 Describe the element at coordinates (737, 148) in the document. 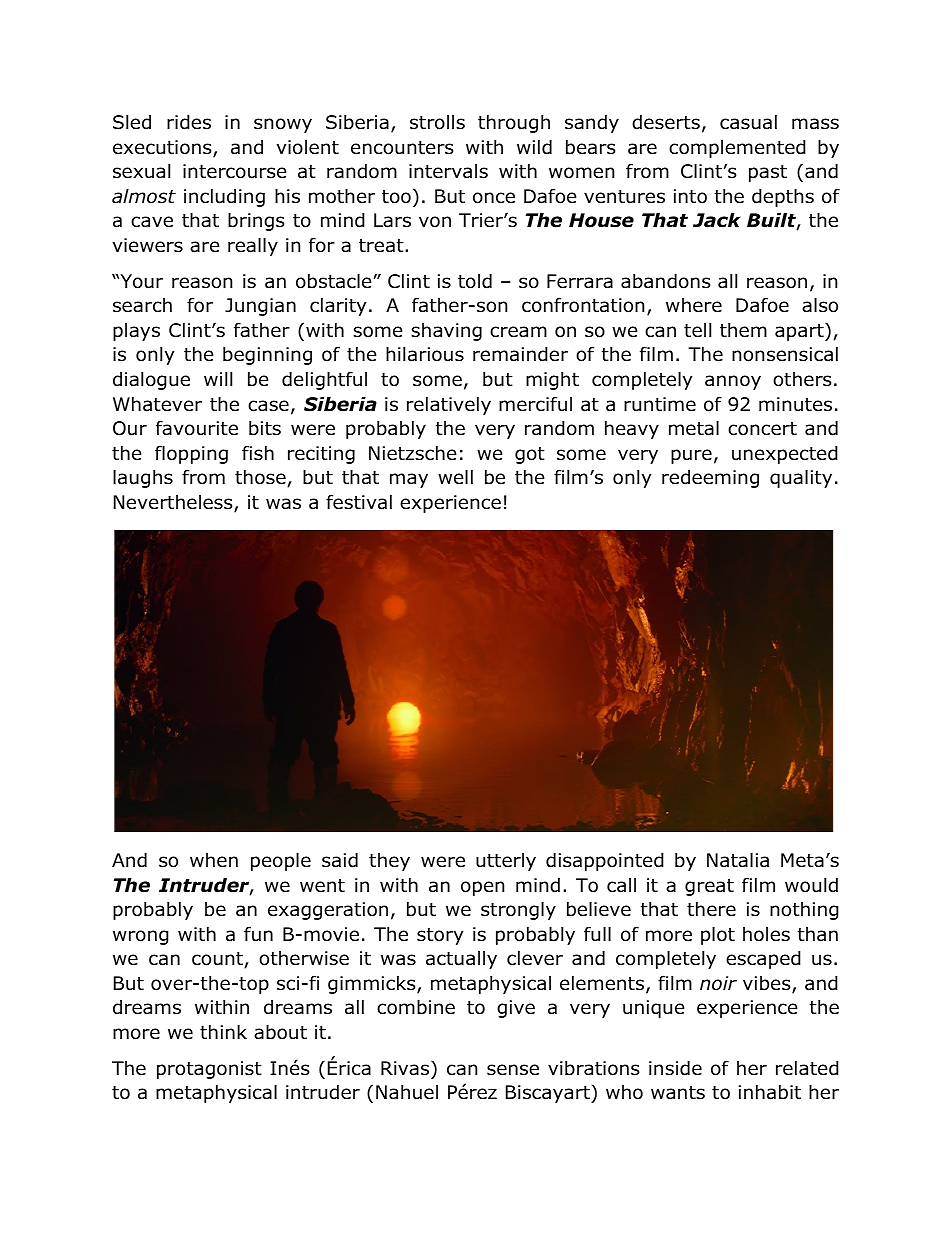

I see `complemented` at that location.
